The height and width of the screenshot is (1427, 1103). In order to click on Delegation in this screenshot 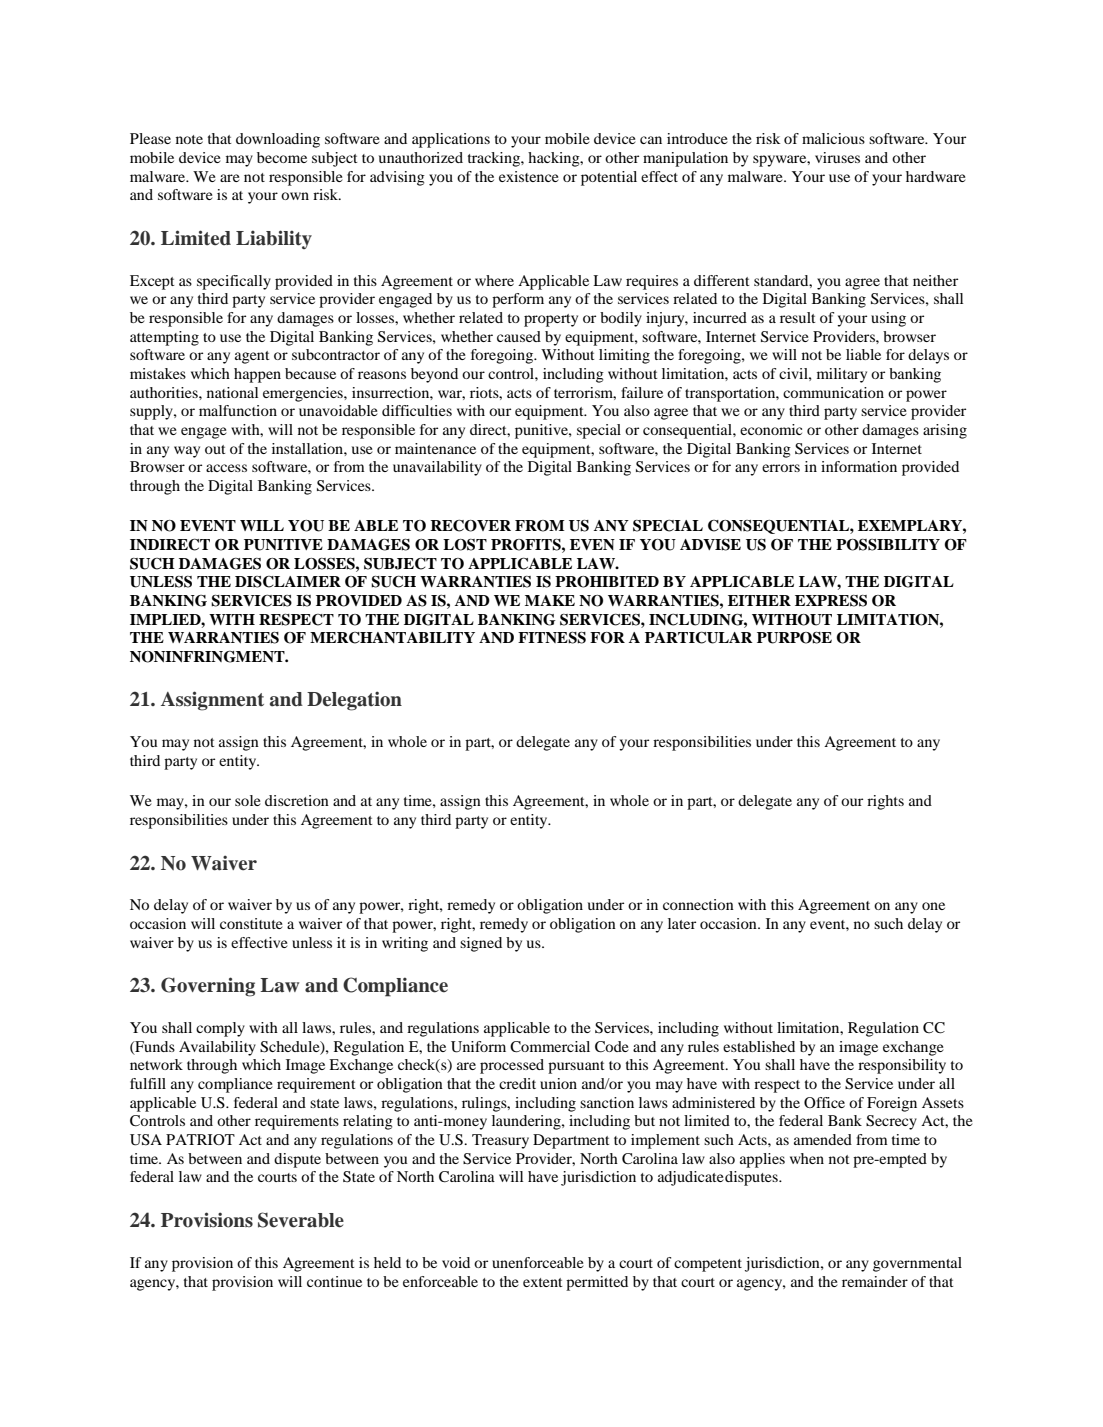, I will do `click(354, 701)`.
